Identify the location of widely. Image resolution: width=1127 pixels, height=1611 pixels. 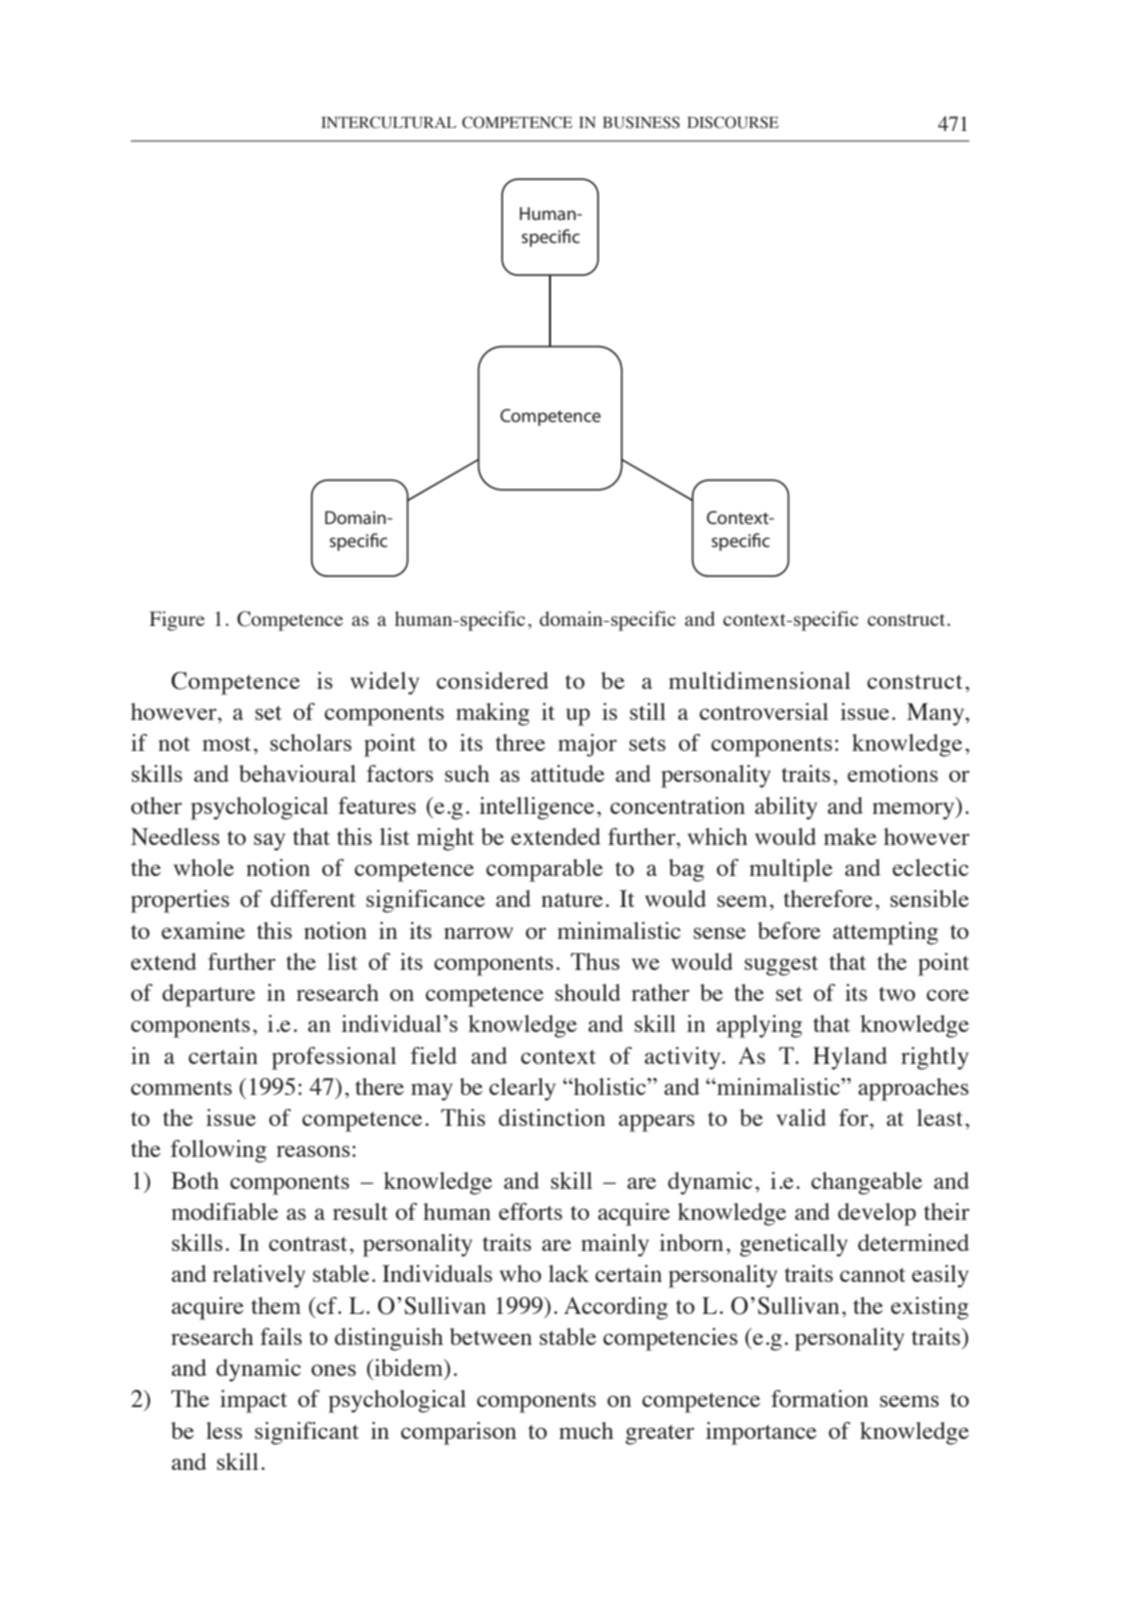
(384, 683).
